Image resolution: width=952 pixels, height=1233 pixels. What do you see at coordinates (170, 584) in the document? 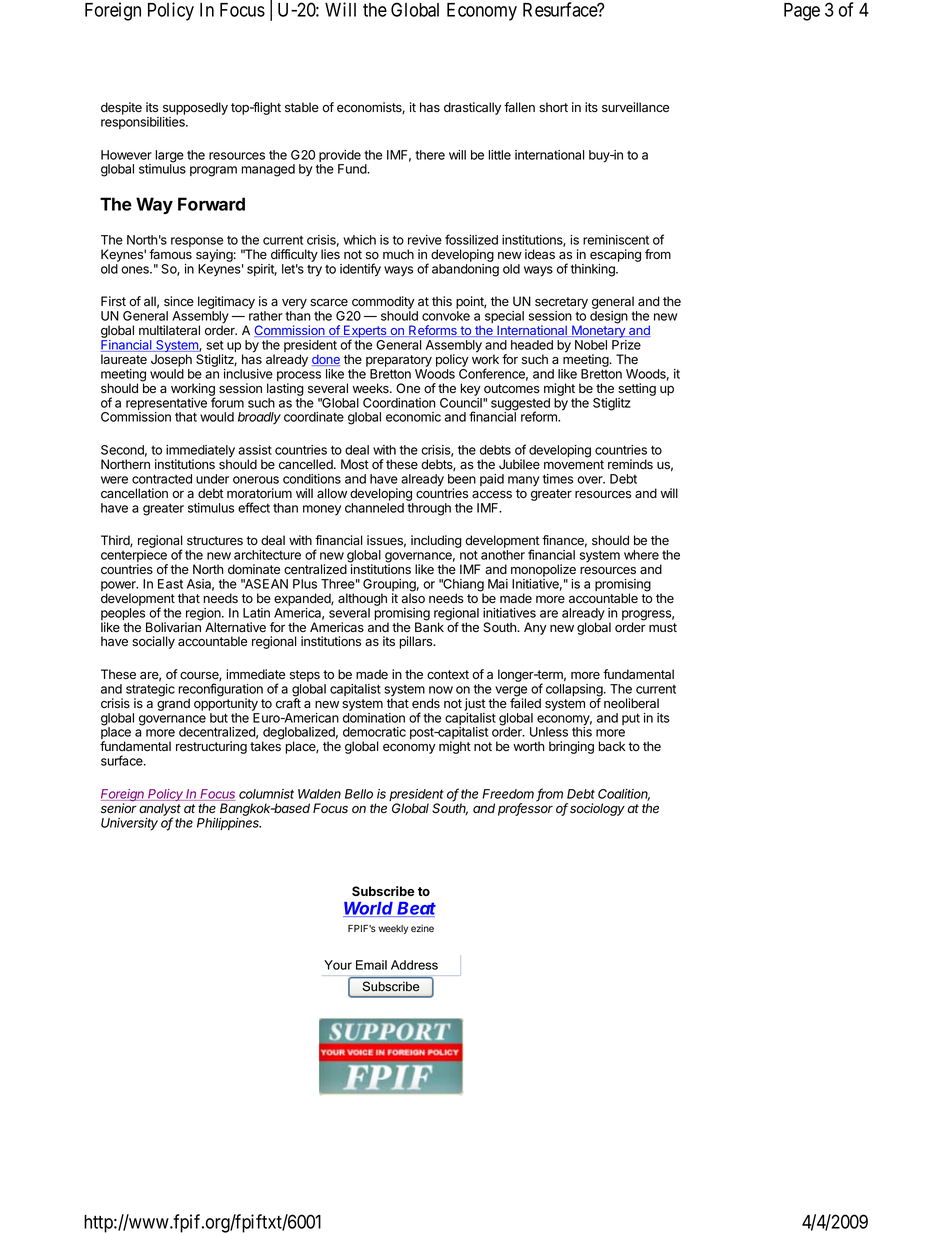
I see `East` at bounding box center [170, 584].
